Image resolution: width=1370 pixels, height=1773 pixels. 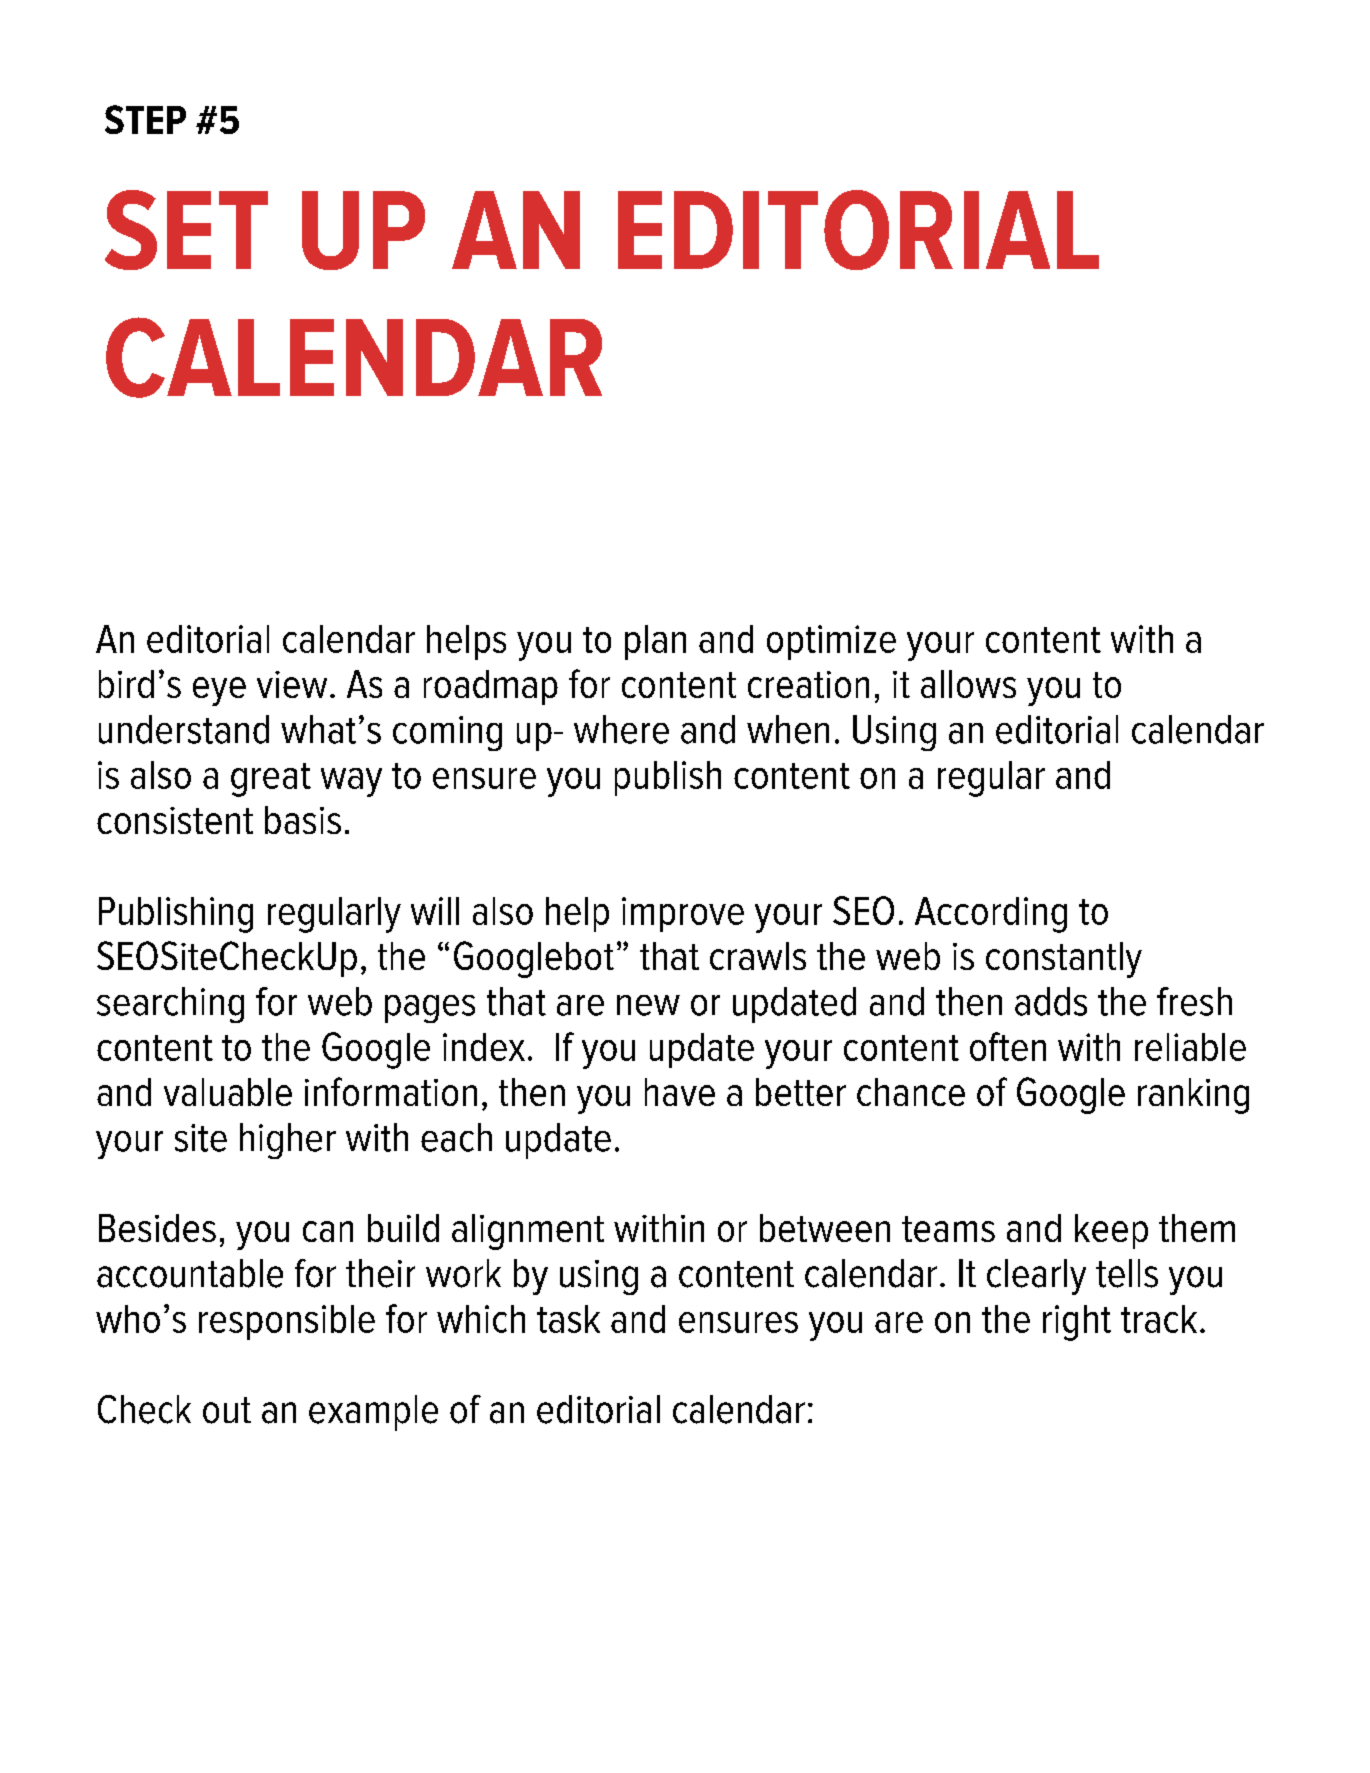 What do you see at coordinates (1077, 1323) in the image?
I see `right` at bounding box center [1077, 1323].
